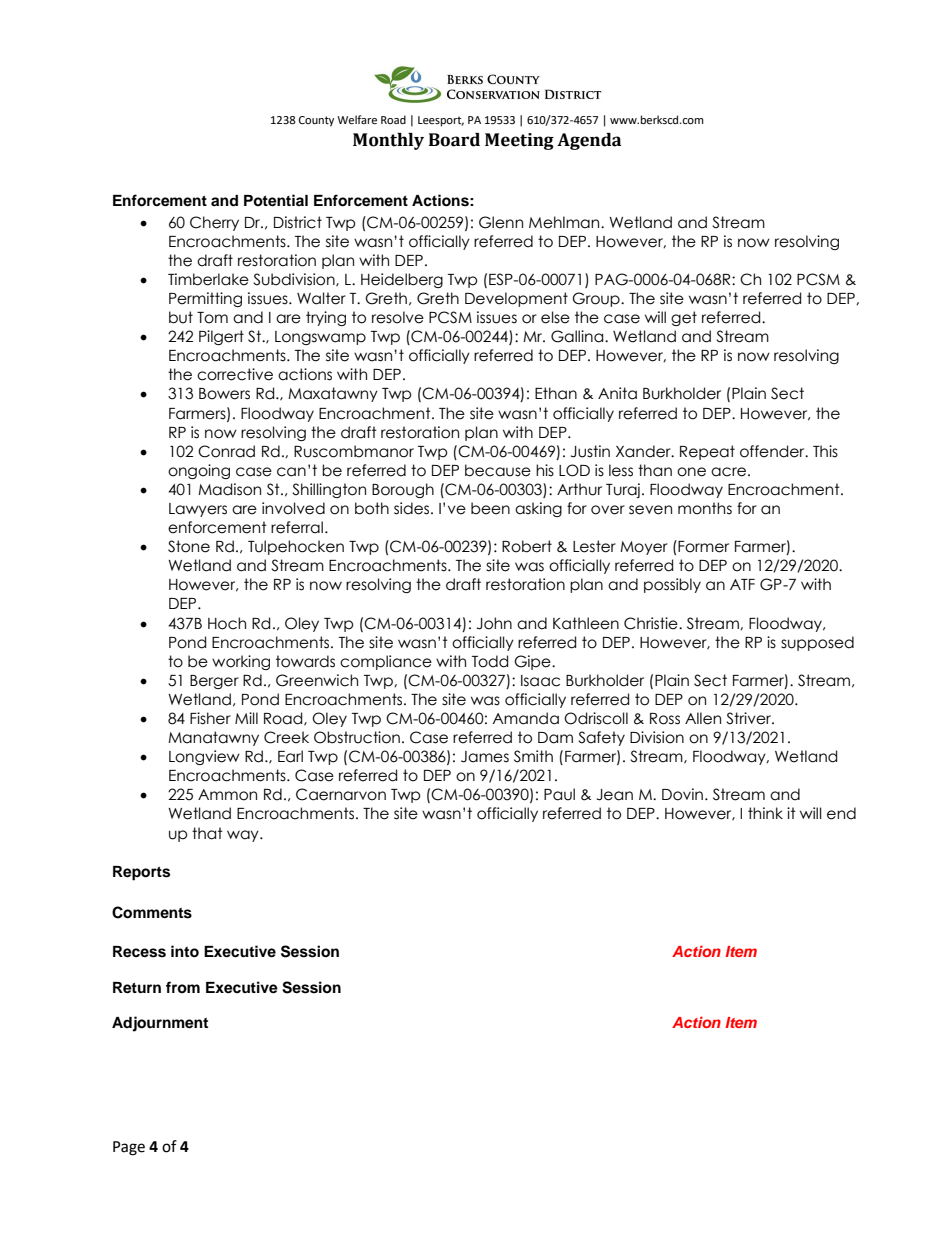 The height and width of the screenshot is (1233, 952). Describe the element at coordinates (129, 1148) in the screenshot. I see `Page` at that location.
